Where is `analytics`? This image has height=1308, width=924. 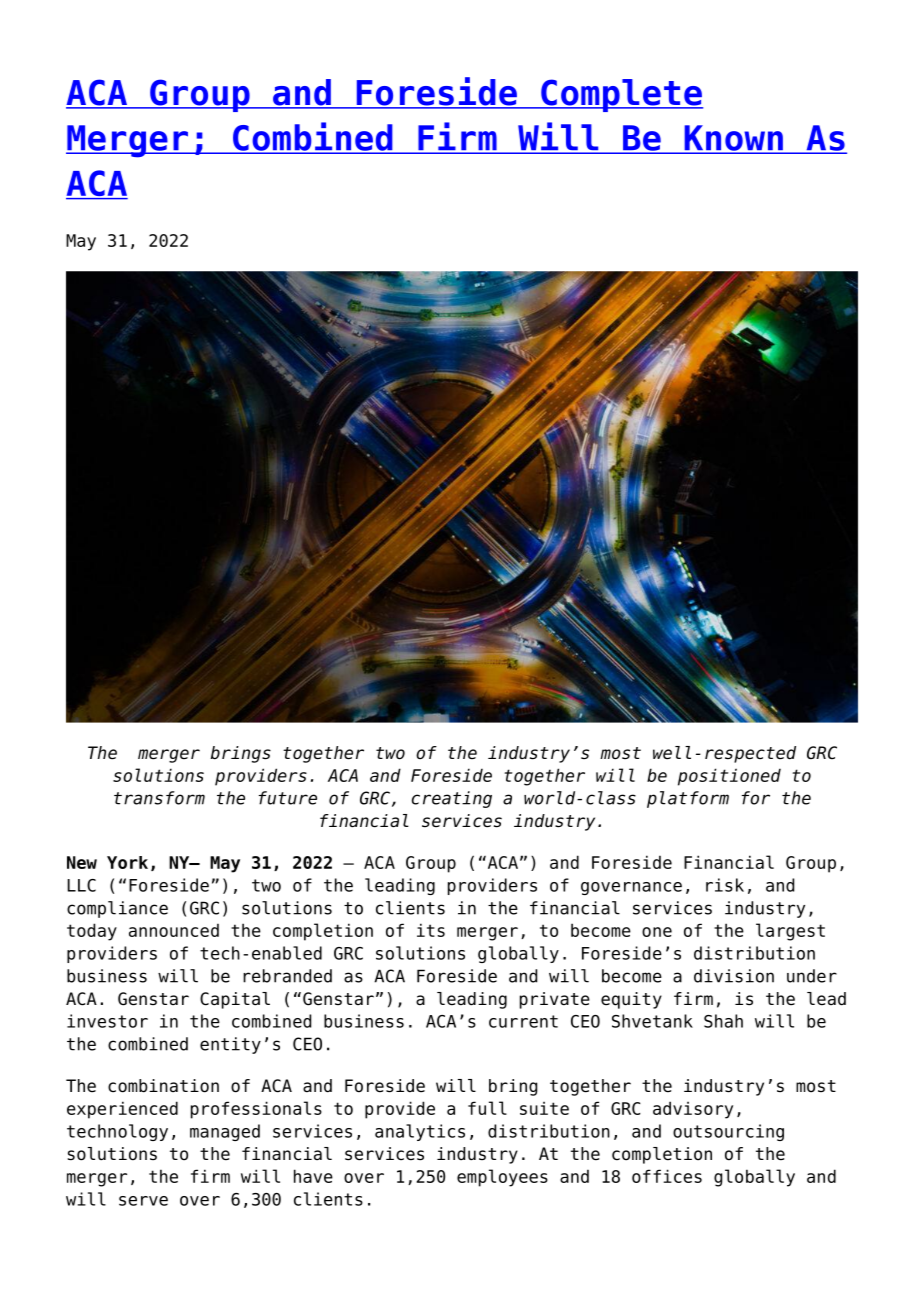
analytics is located at coordinates (420, 1132).
